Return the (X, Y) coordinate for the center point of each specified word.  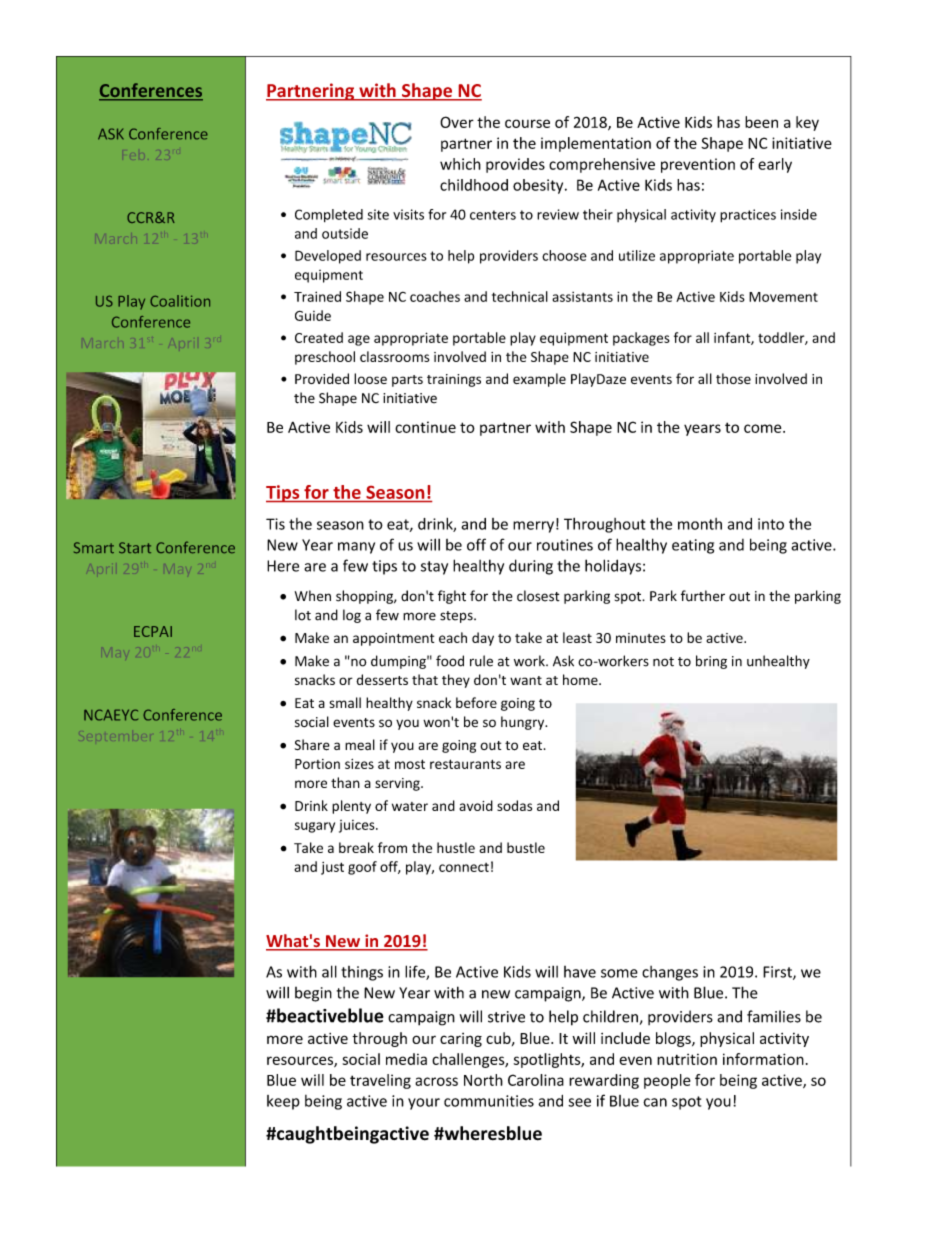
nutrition (687, 1059)
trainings (454, 380)
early (775, 165)
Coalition (180, 301)
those (733, 378)
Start (135, 548)
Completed (329, 215)
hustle (456, 847)
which (460, 164)
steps (457, 617)
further (703, 596)
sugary (315, 827)
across (436, 1081)
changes (670, 973)
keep (283, 1102)
